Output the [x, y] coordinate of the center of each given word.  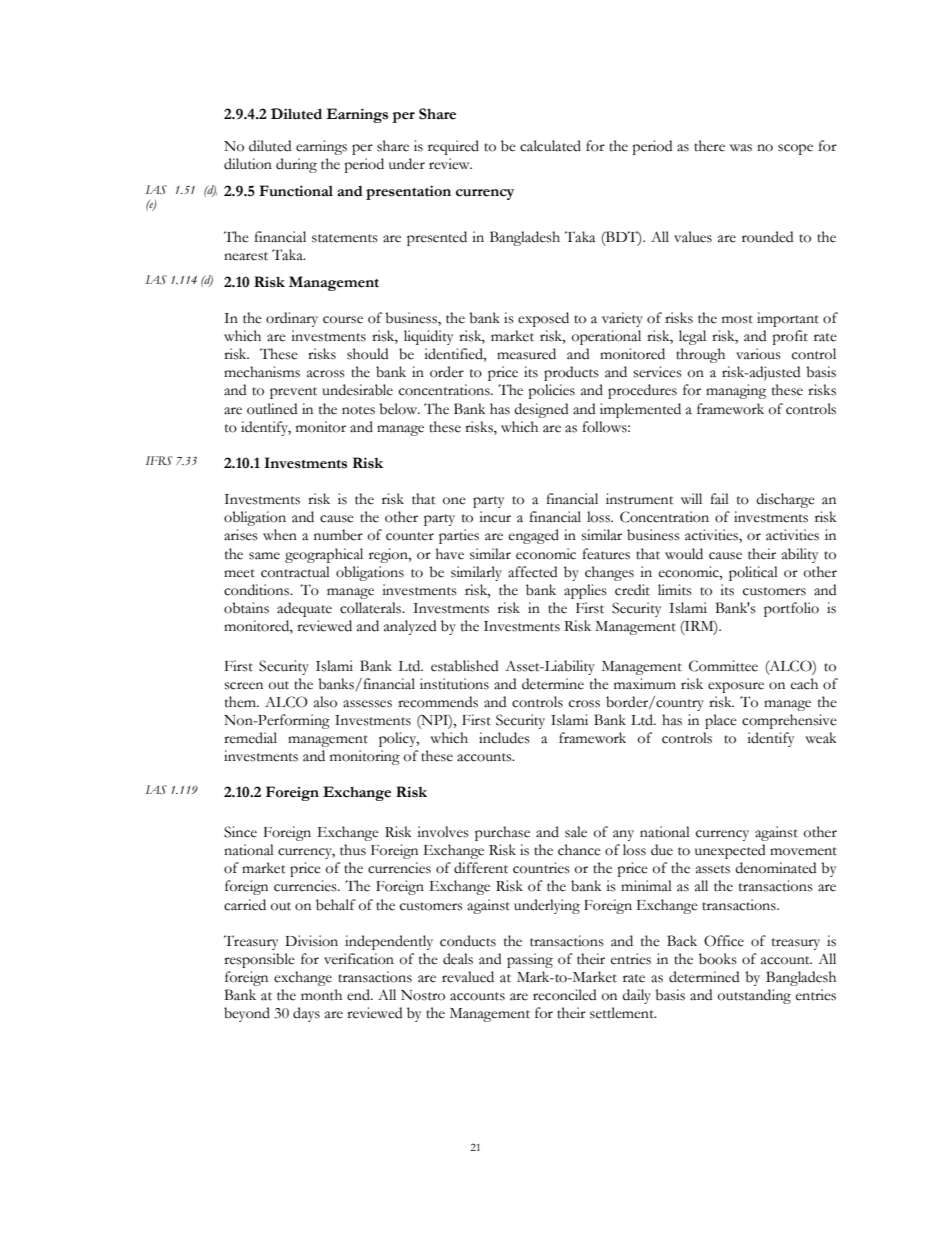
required [453, 147]
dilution [248, 164]
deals [458, 959]
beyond [247, 1014]
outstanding [754, 996]
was [741, 148]
